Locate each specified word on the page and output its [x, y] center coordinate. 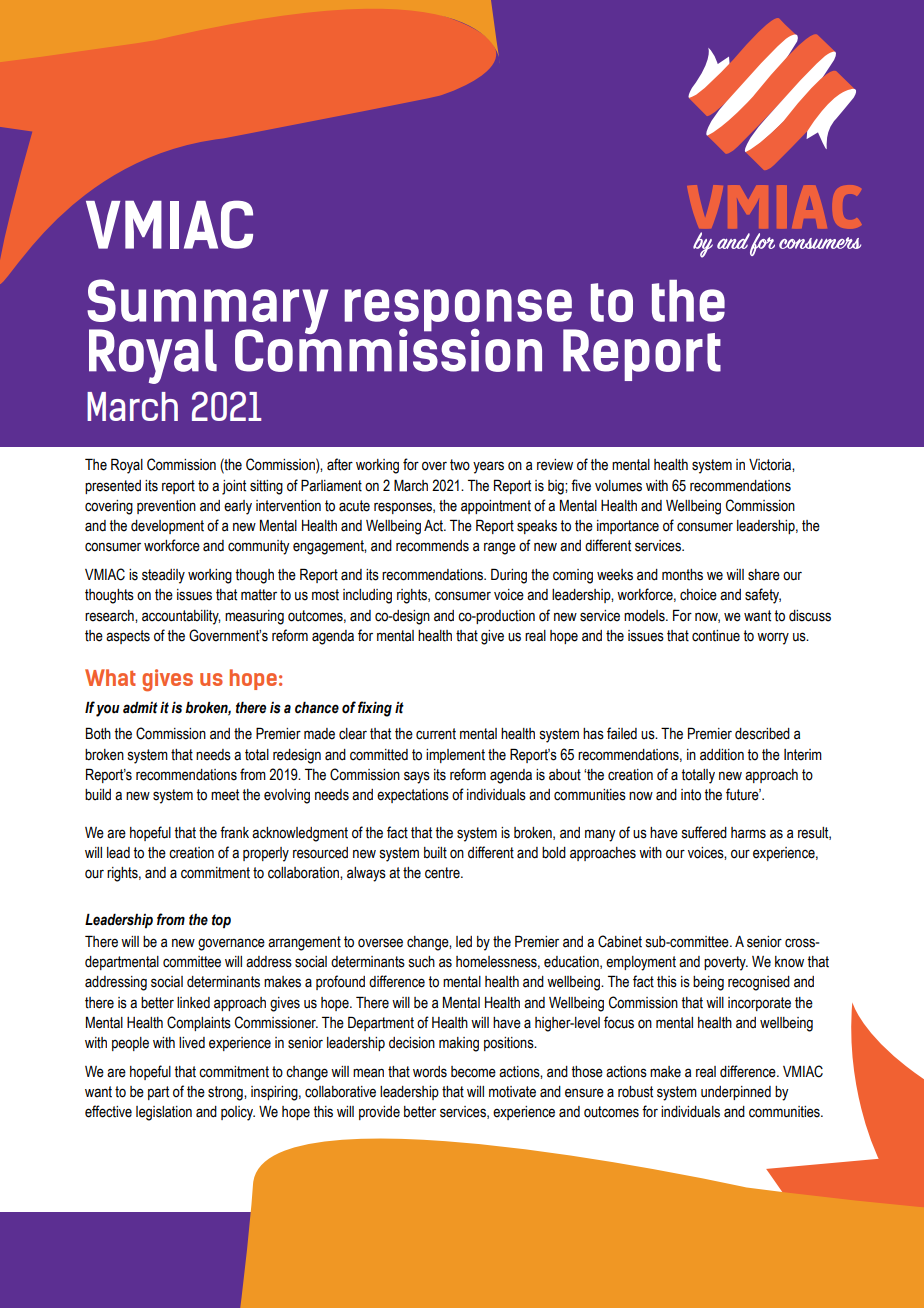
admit [140, 707]
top [221, 921]
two [460, 465]
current [436, 734]
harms [748, 833]
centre [443, 873]
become [473, 1072]
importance [628, 527]
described [762, 734]
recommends [432, 546]
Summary [207, 308]
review [555, 465]
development [167, 527]
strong [226, 1093]
